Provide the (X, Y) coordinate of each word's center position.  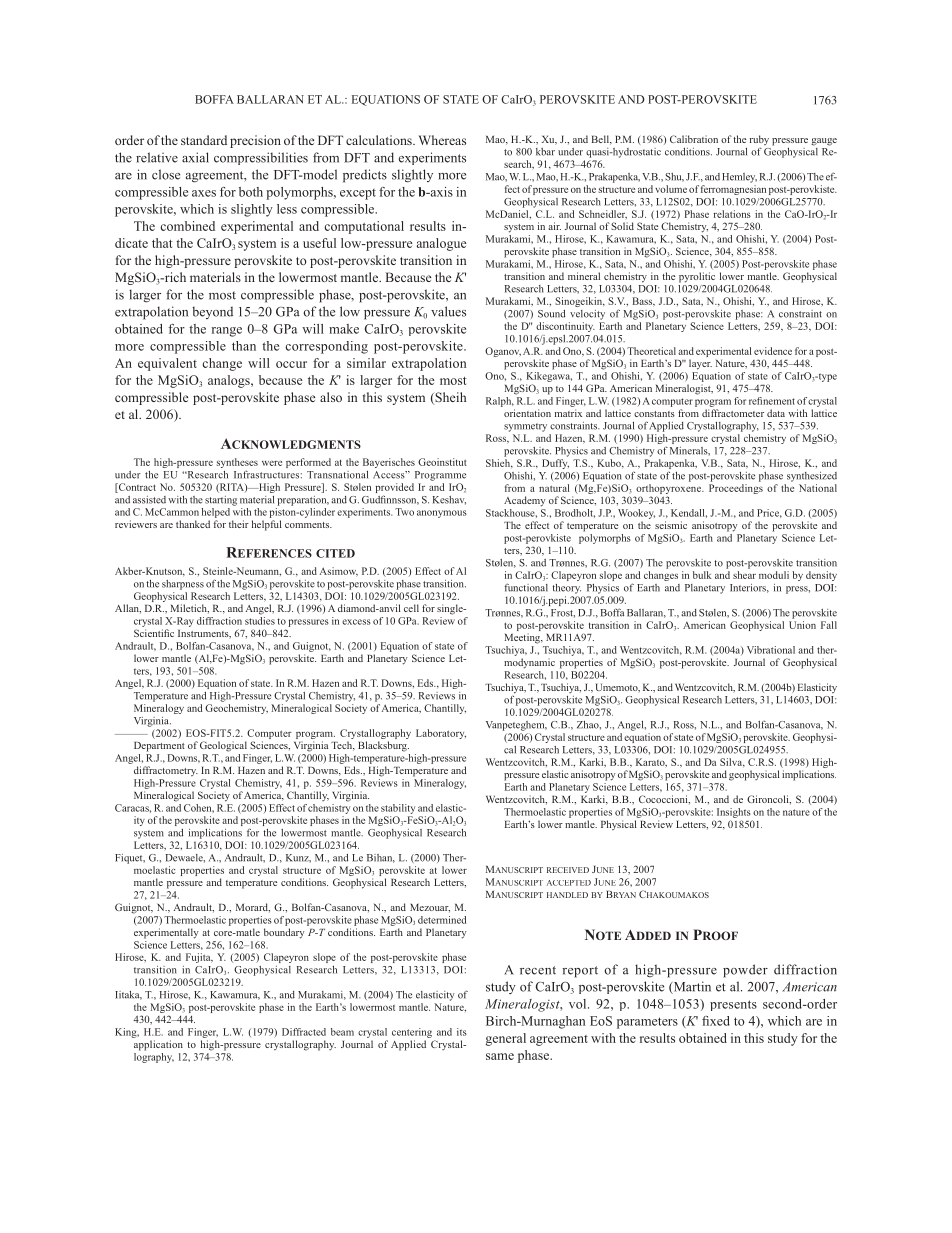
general (505, 1039)
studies (260, 621)
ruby (759, 140)
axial (195, 157)
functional (526, 587)
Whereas (442, 140)
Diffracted (304, 1032)
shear (744, 575)
